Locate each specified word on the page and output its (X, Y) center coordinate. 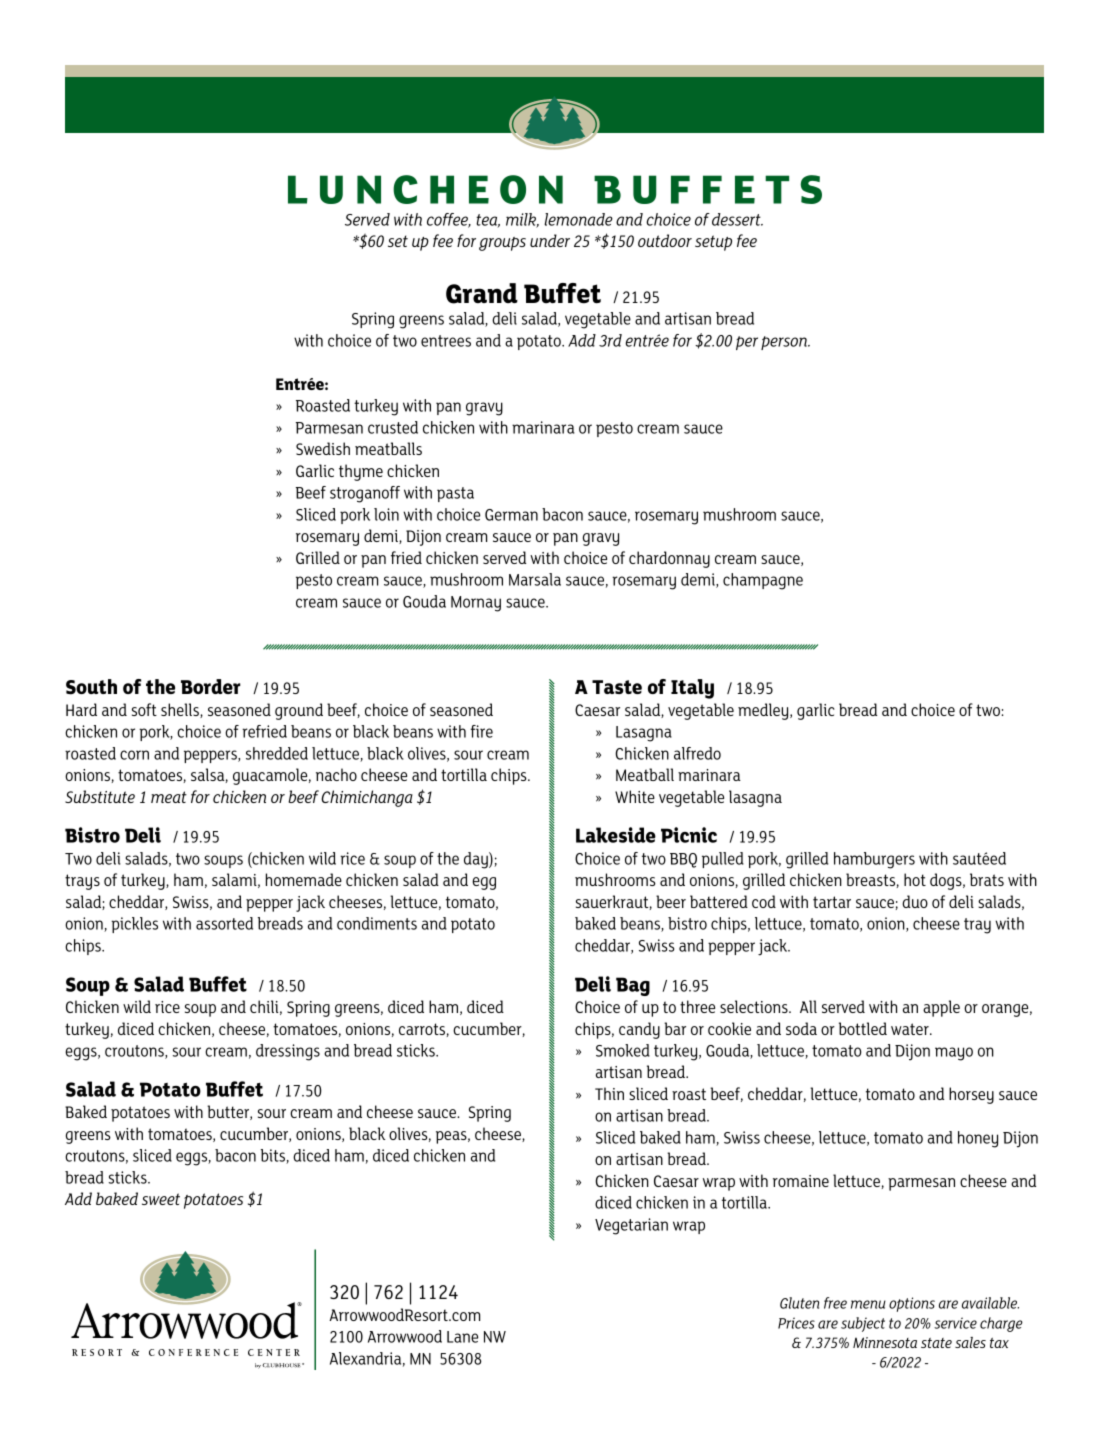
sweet (161, 1199)
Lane (462, 1337)
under (550, 240)
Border (211, 686)
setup (713, 243)
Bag (633, 986)
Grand (482, 293)
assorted (224, 923)
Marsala (535, 579)
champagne (763, 581)
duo (915, 901)
